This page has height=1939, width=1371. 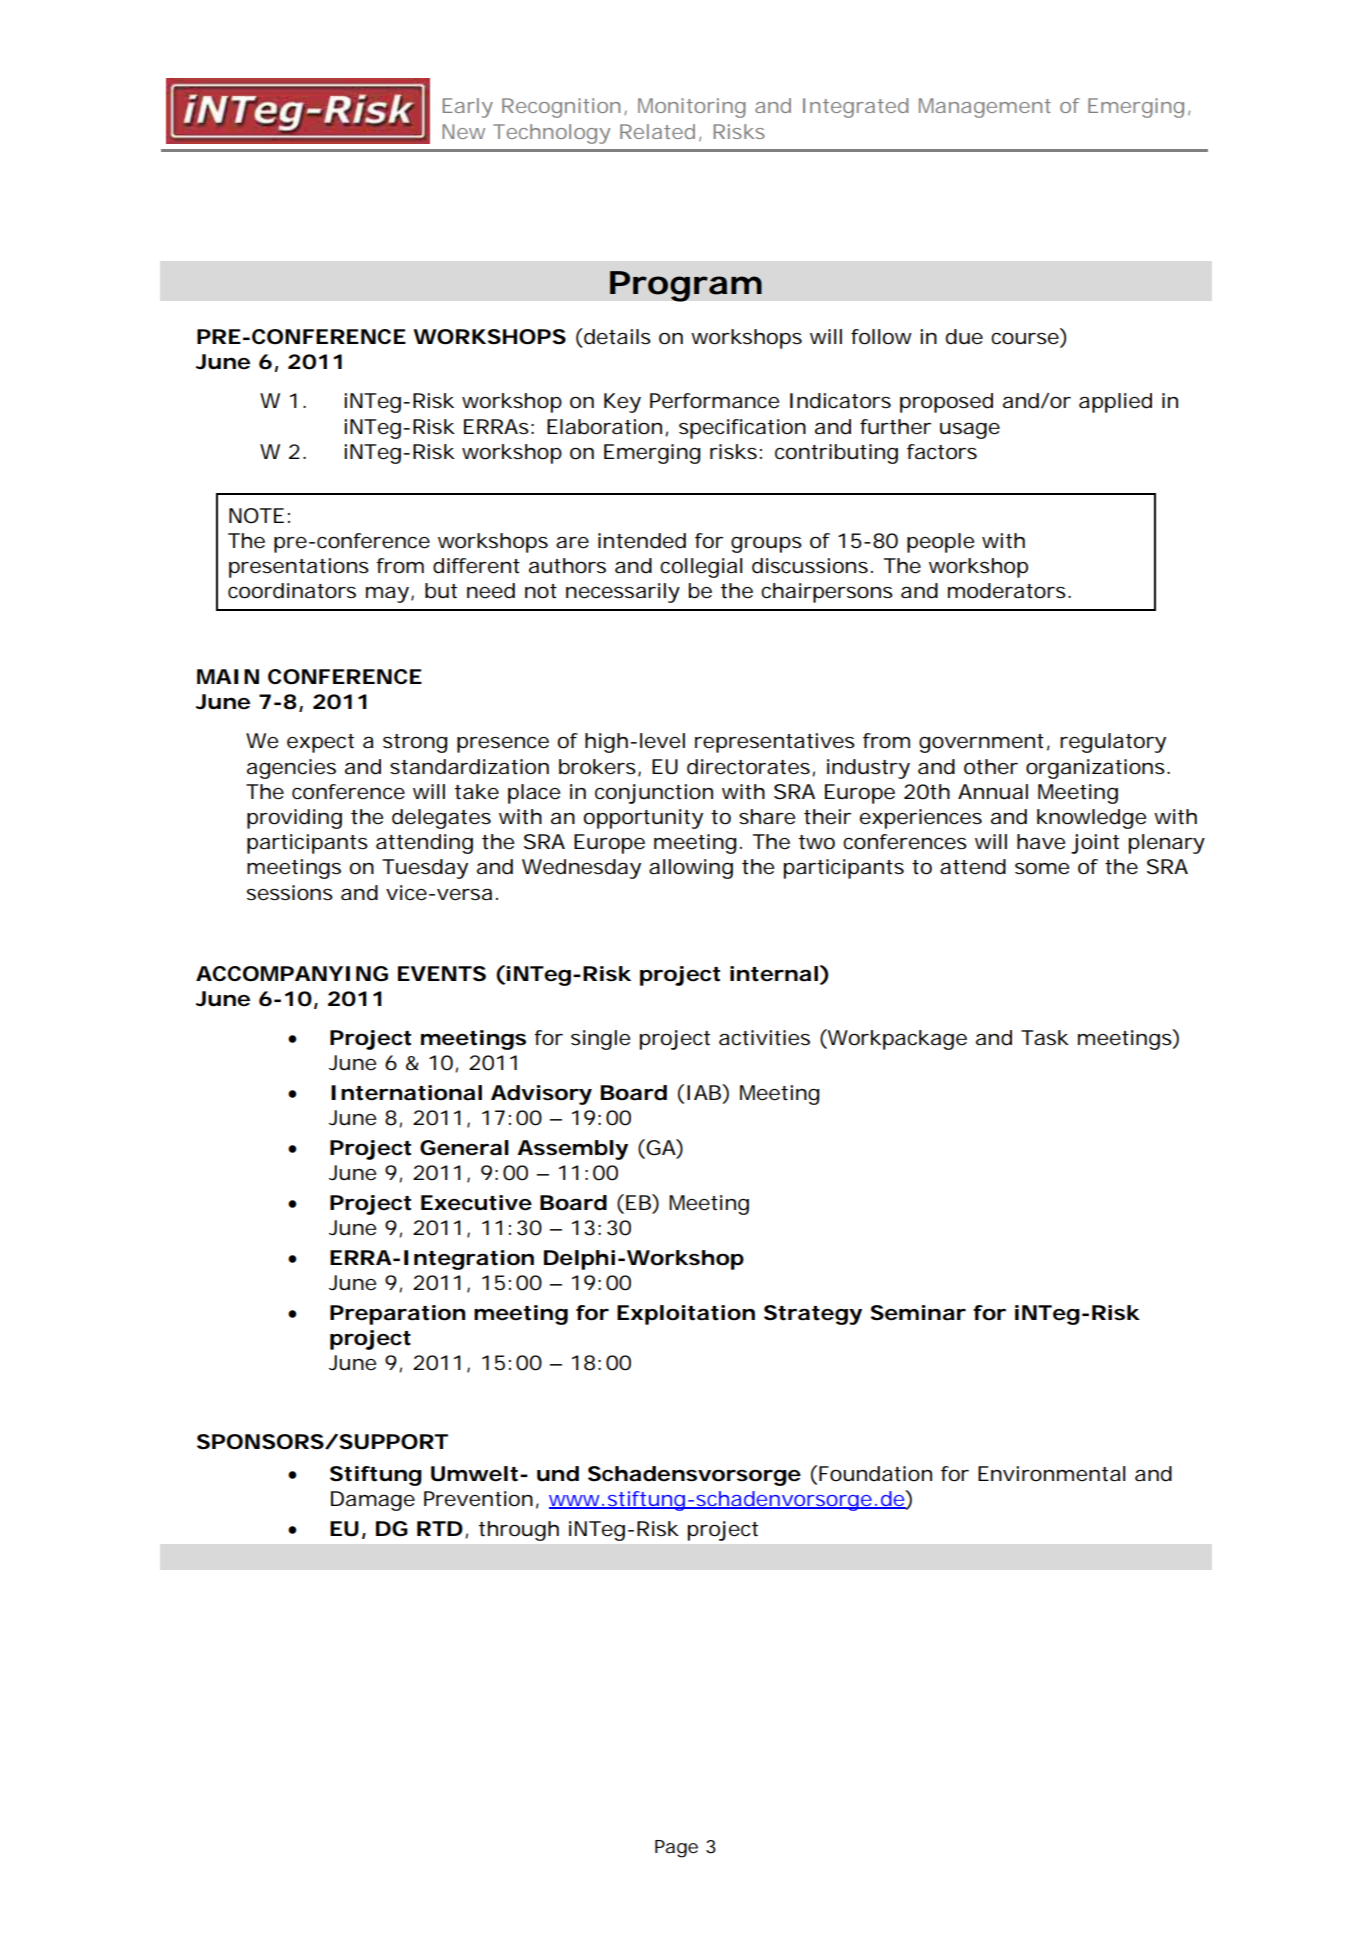 I want to click on New, so click(x=463, y=131).
